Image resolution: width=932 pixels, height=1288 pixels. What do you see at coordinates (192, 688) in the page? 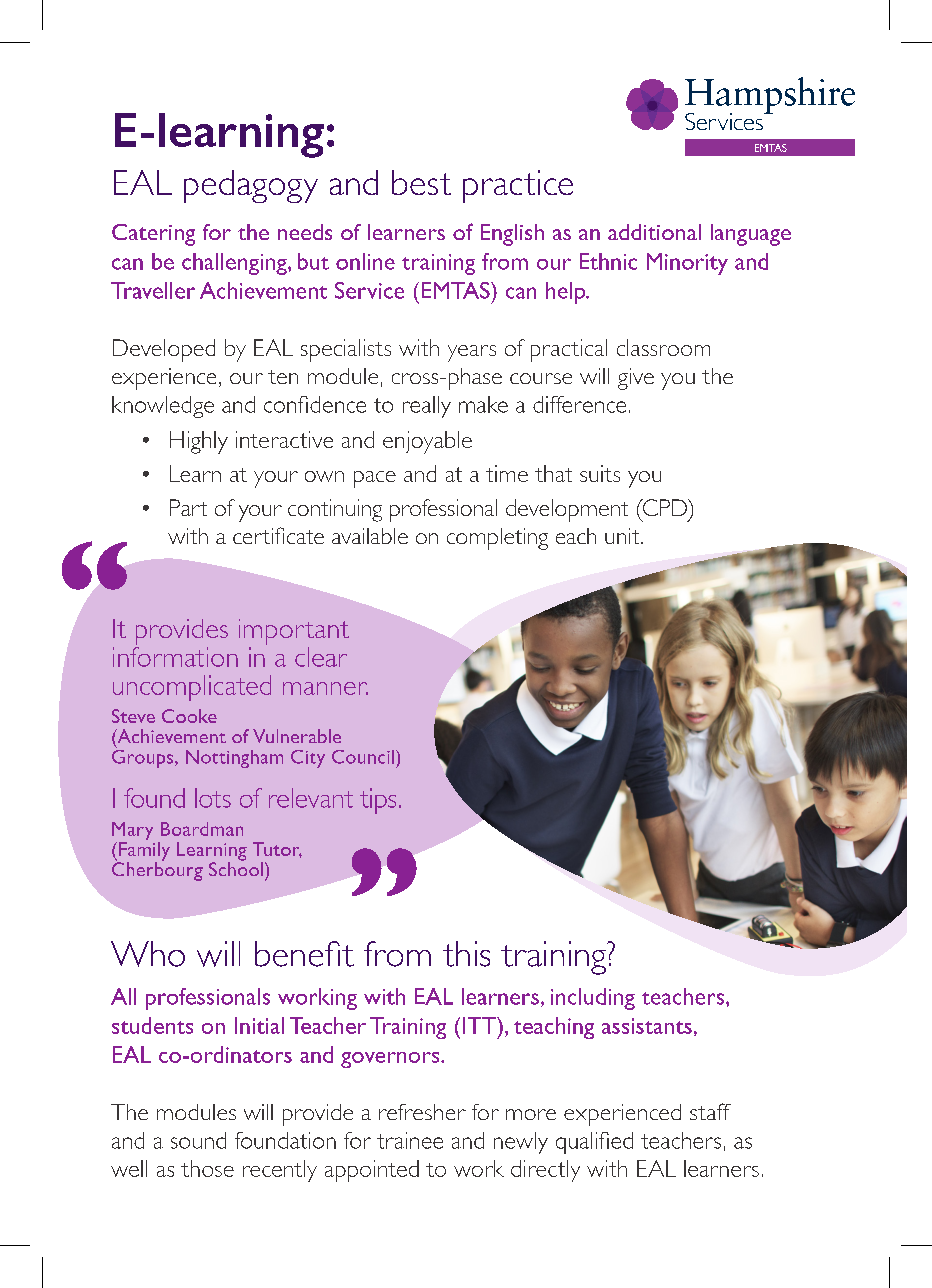
I see `uncomplicated` at bounding box center [192, 688].
